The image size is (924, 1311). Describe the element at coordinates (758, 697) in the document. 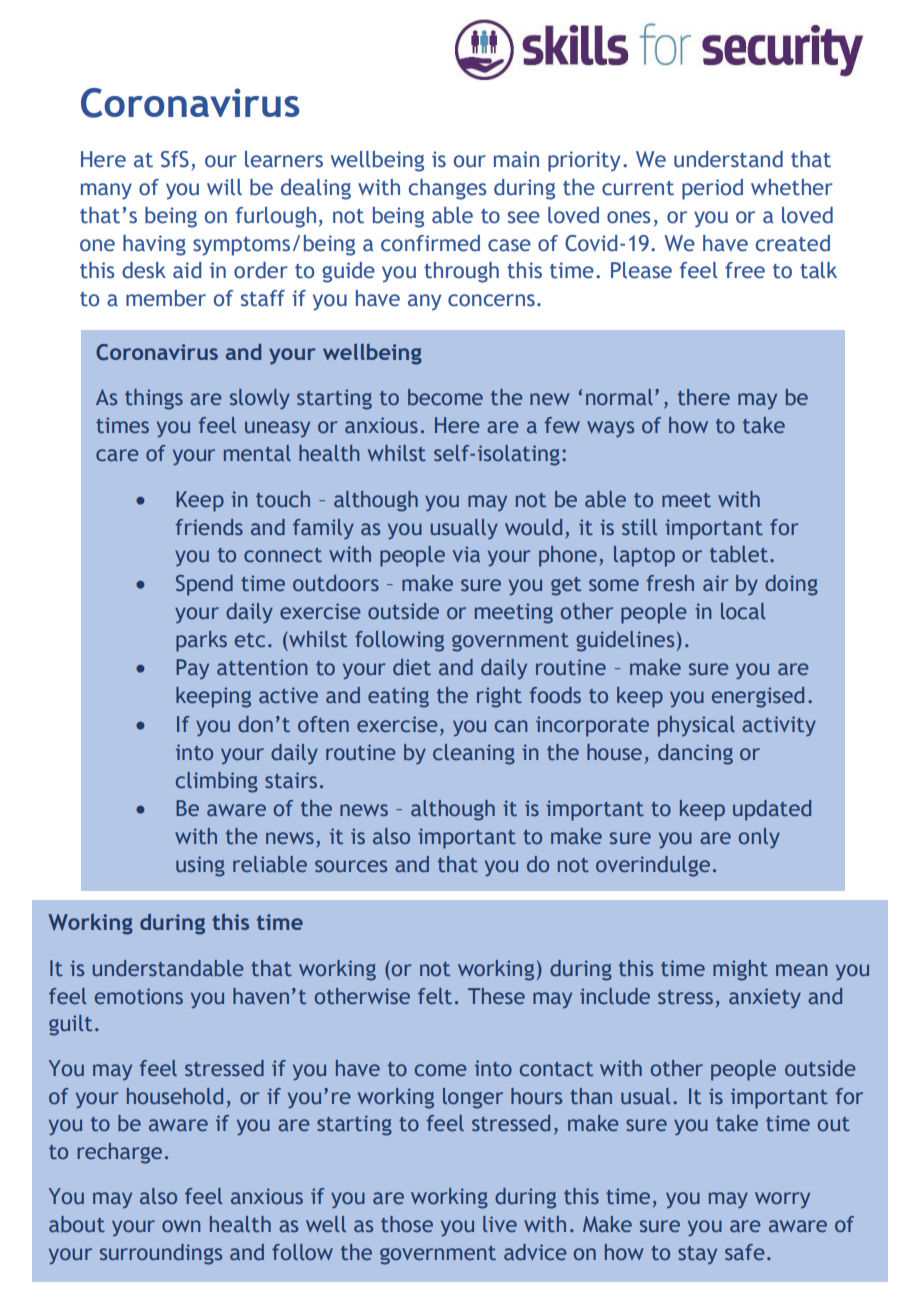

I see `energised` at that location.
